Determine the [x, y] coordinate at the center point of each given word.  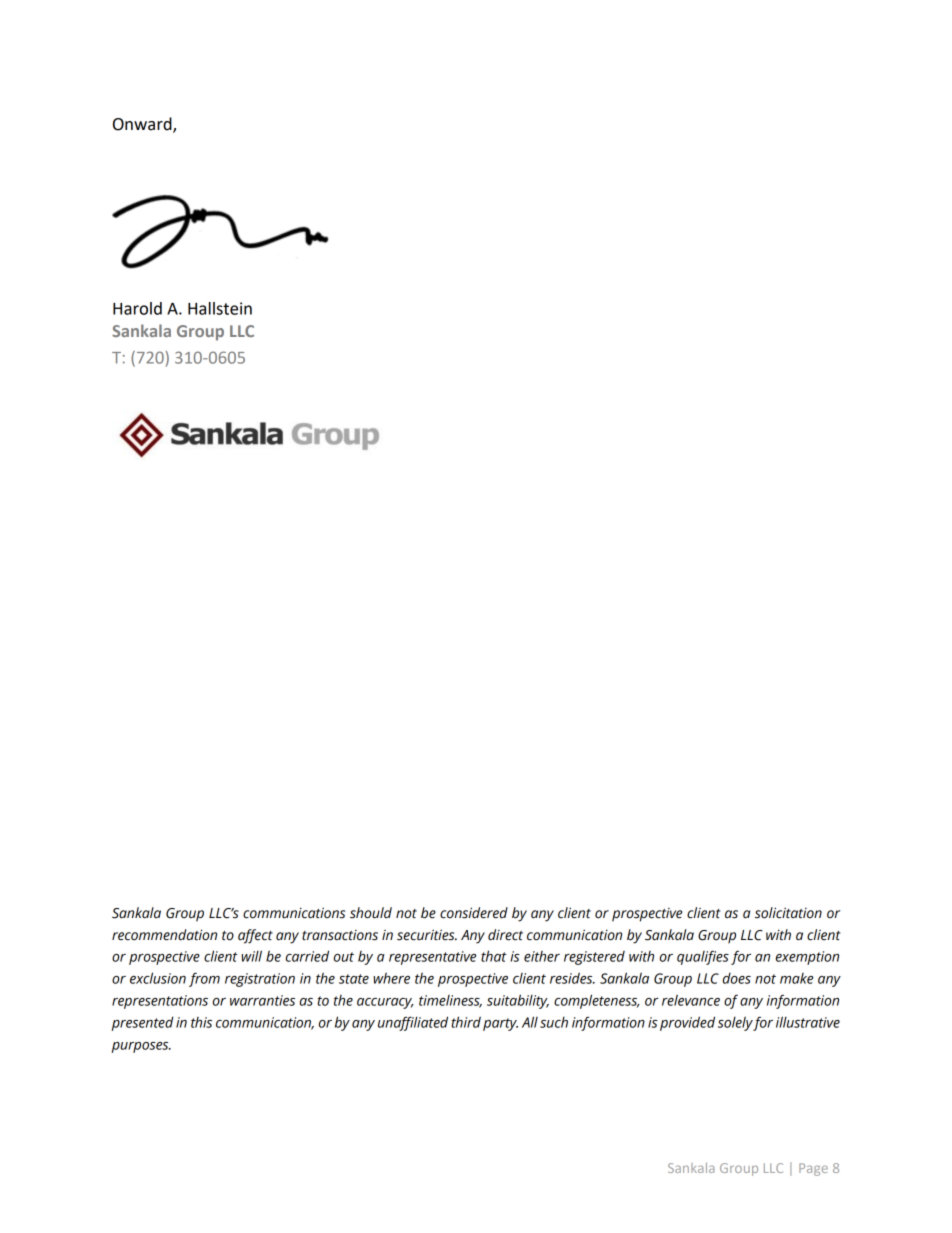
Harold [137, 308]
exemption [807, 958]
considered [474, 913]
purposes [141, 1047]
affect [255, 936]
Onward [143, 124]
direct [505, 935]
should [371, 913]
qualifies [703, 957]
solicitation [788, 913]
